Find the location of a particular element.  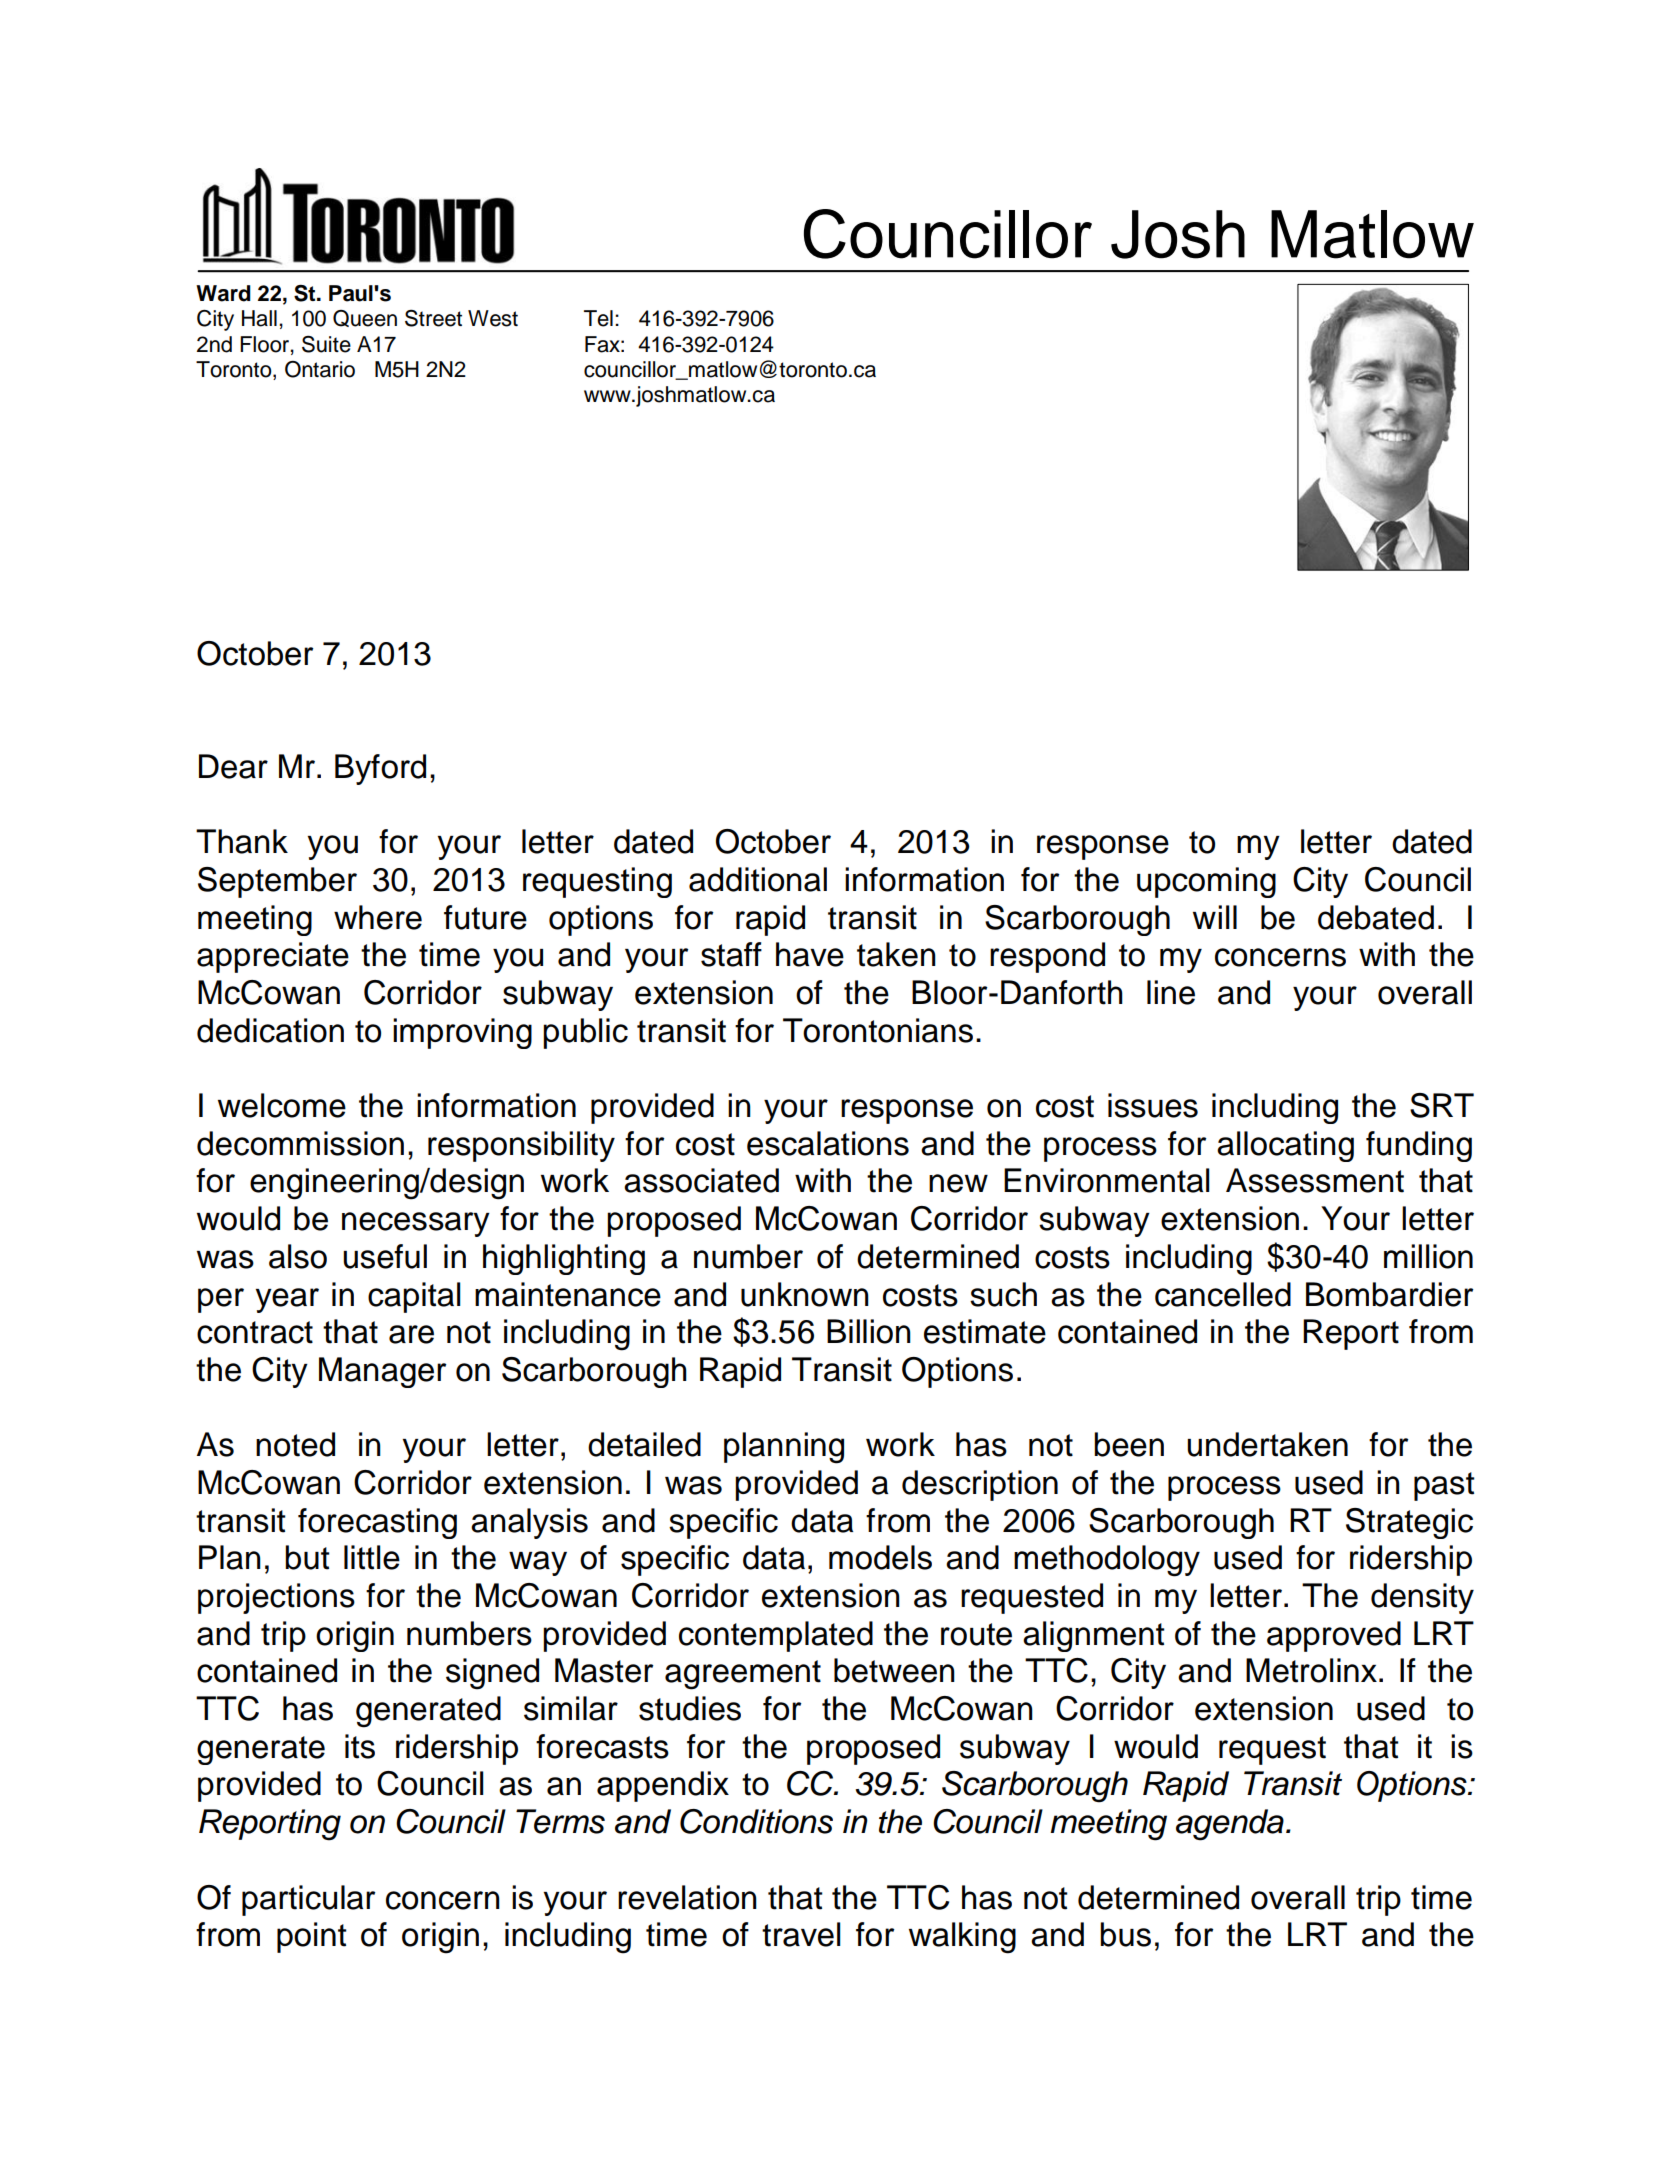

particular is located at coordinates (308, 1900).
